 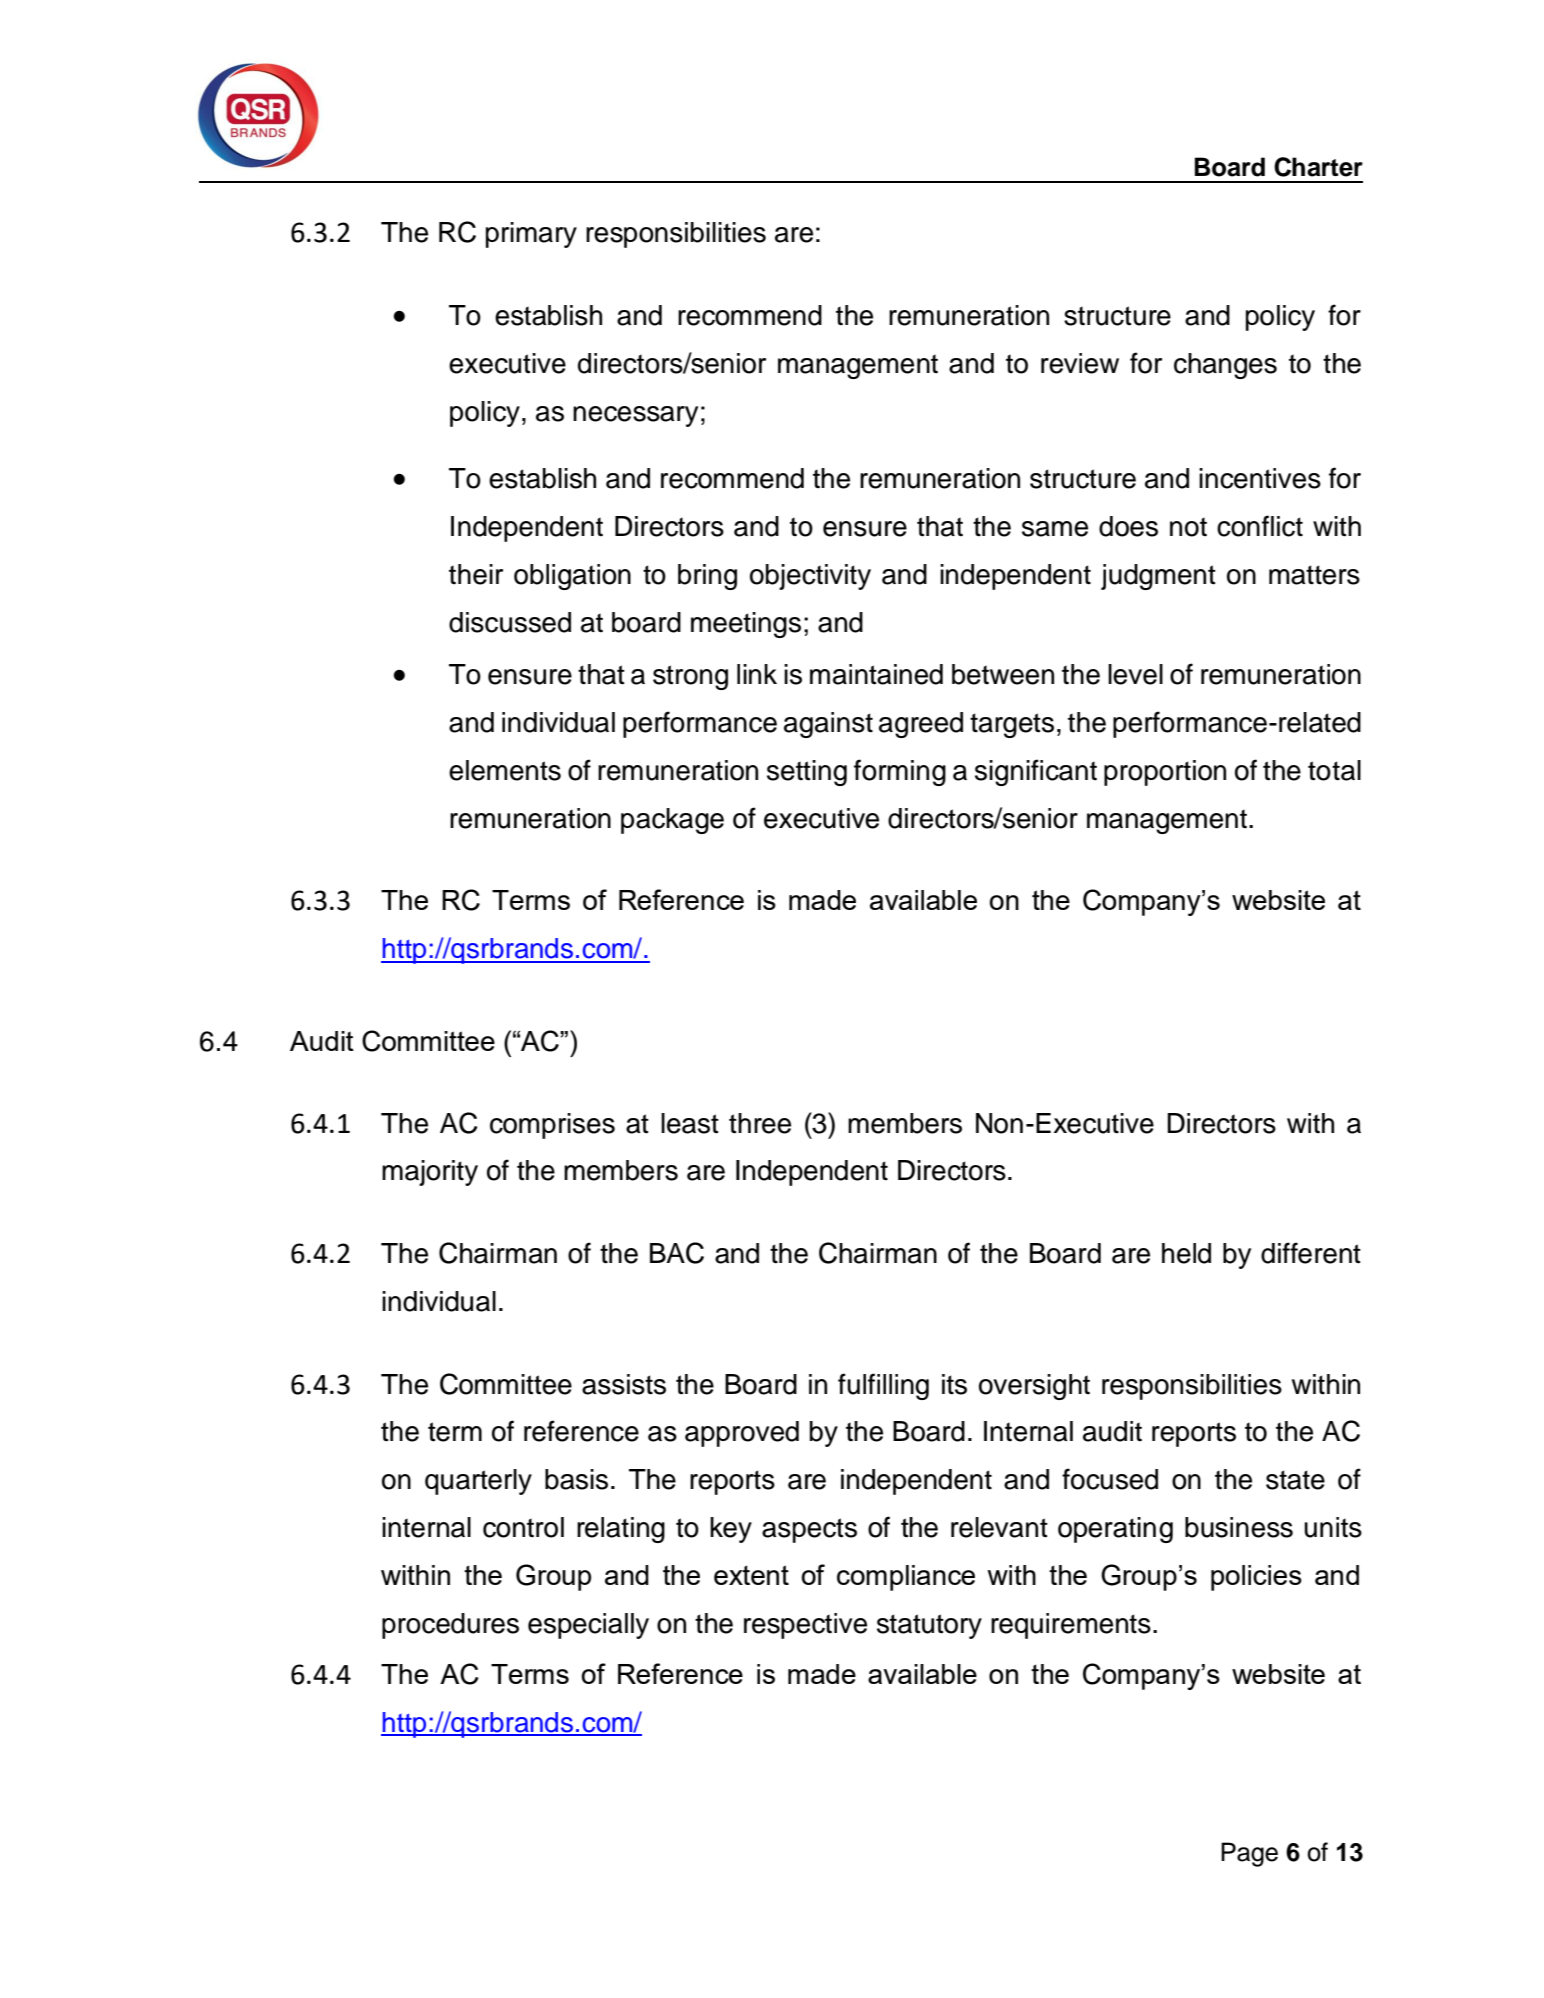 I want to click on primary, so click(x=531, y=235).
